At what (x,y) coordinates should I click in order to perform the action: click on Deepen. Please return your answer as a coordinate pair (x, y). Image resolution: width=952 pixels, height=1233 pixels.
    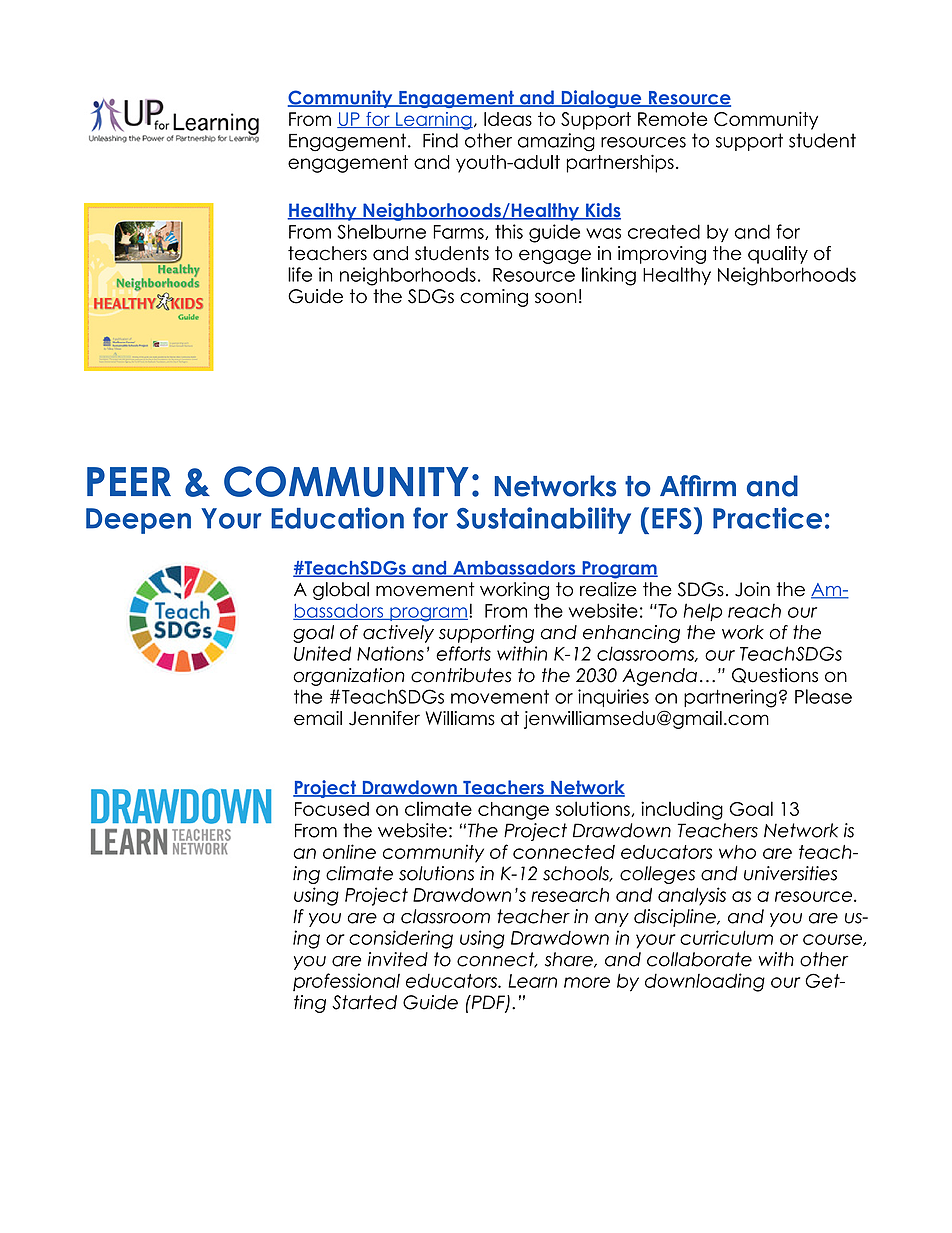
    Looking at the image, I should click on (138, 521).
